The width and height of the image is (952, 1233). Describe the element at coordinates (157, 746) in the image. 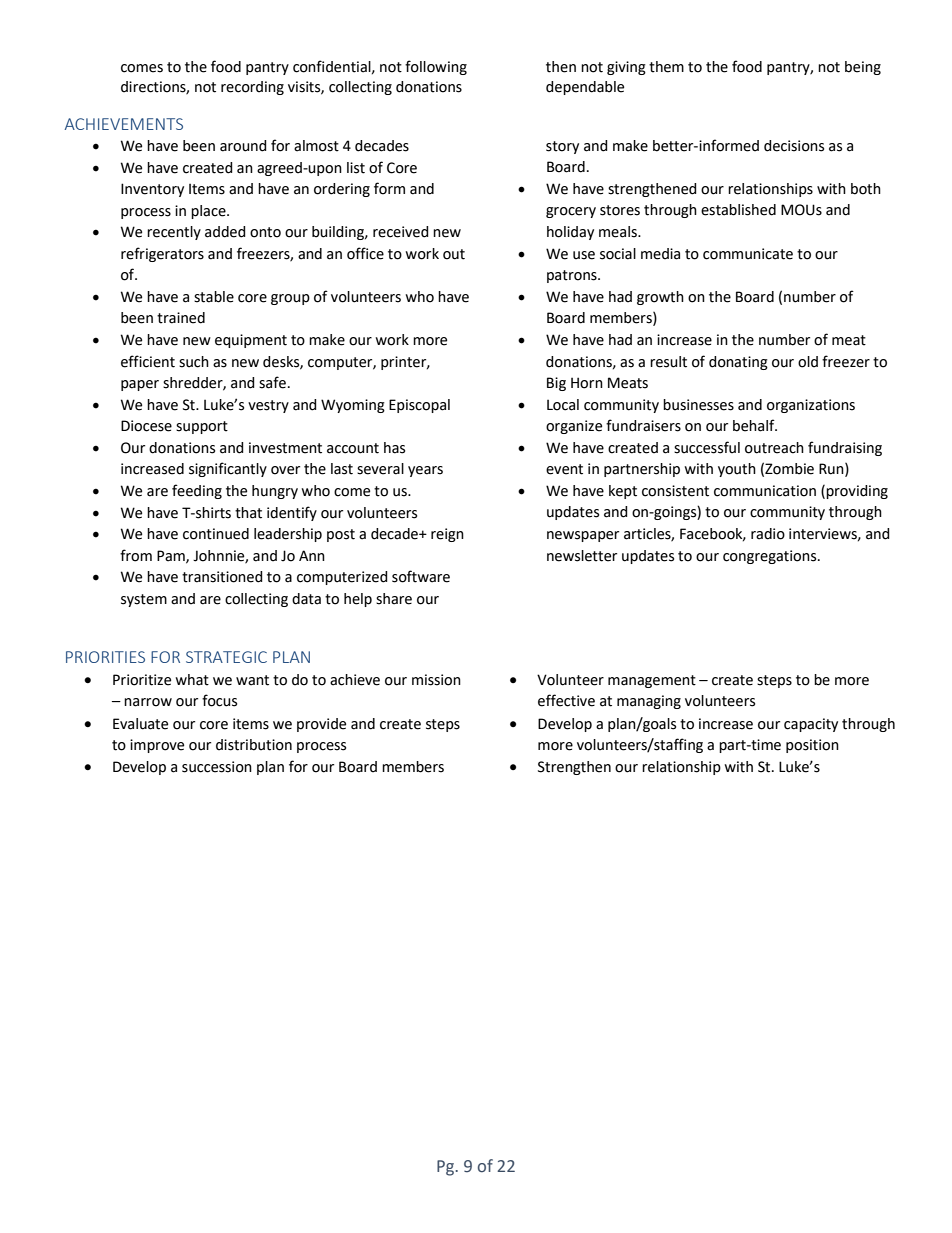

I see `improve` at that location.
